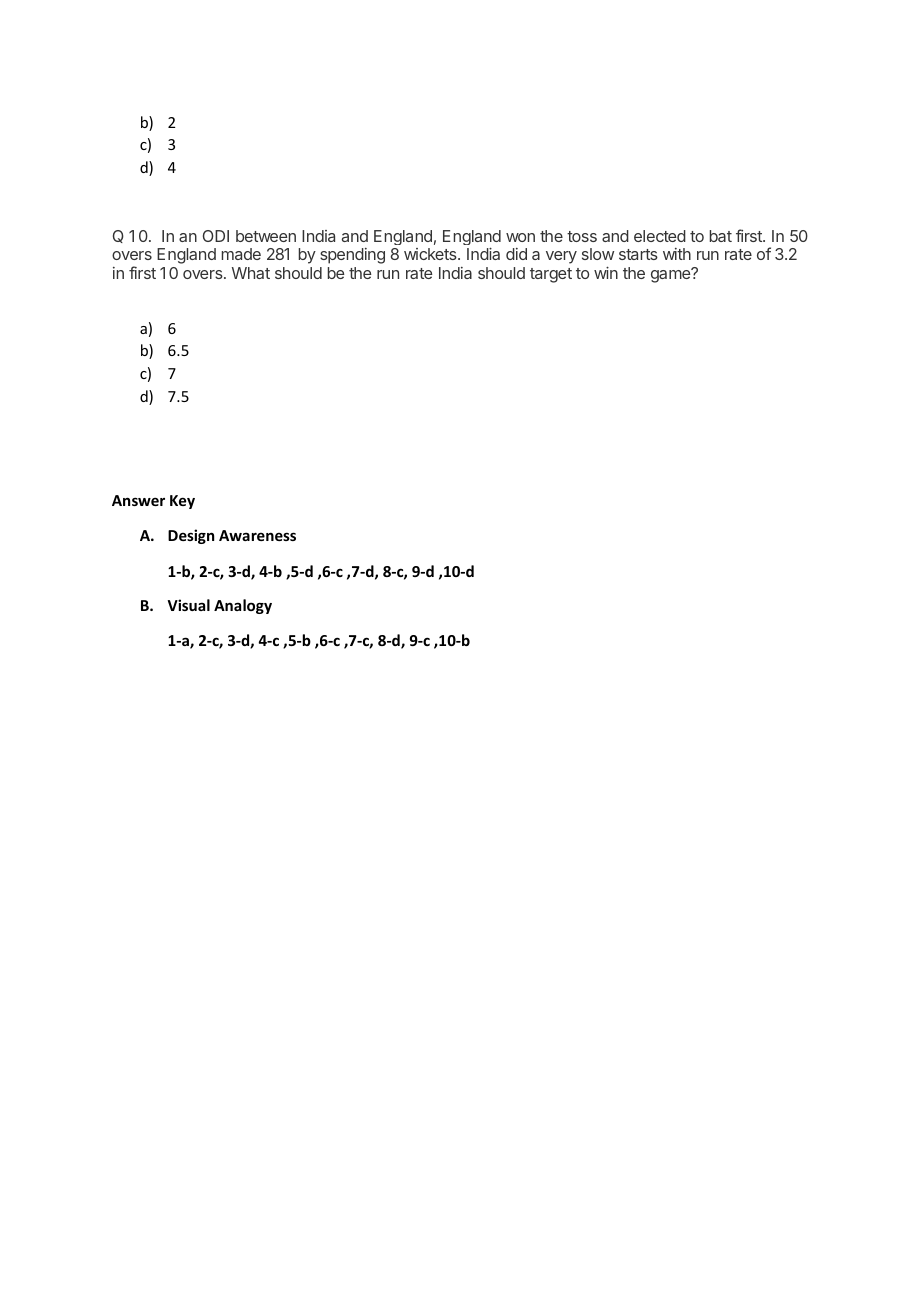 The width and height of the page is (924, 1308). Describe the element at coordinates (672, 275) in the page. I see `game` at that location.
